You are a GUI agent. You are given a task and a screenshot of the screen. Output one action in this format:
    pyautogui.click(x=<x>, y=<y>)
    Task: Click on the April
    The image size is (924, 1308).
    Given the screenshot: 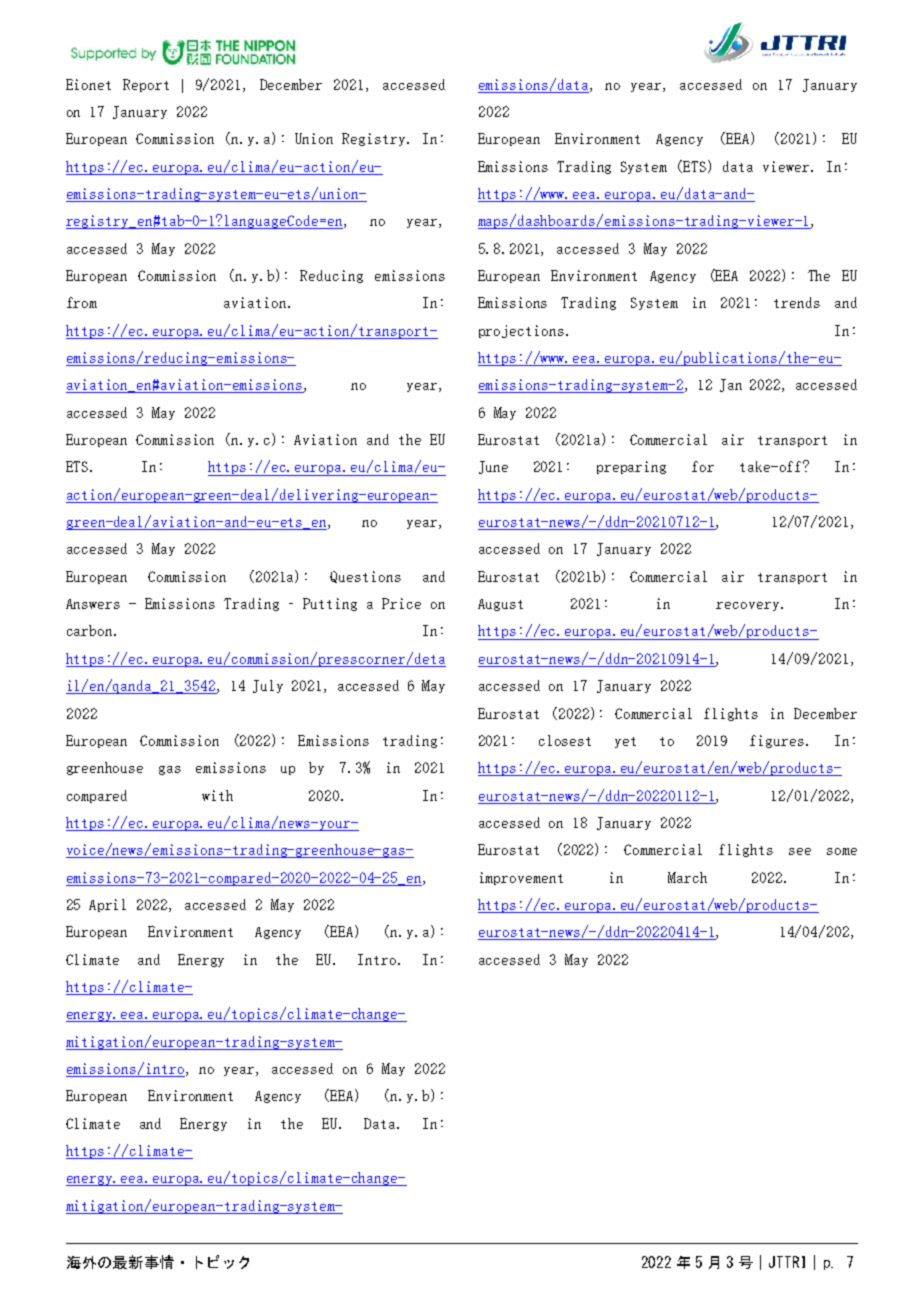 What is the action you would take?
    pyautogui.click(x=107, y=905)
